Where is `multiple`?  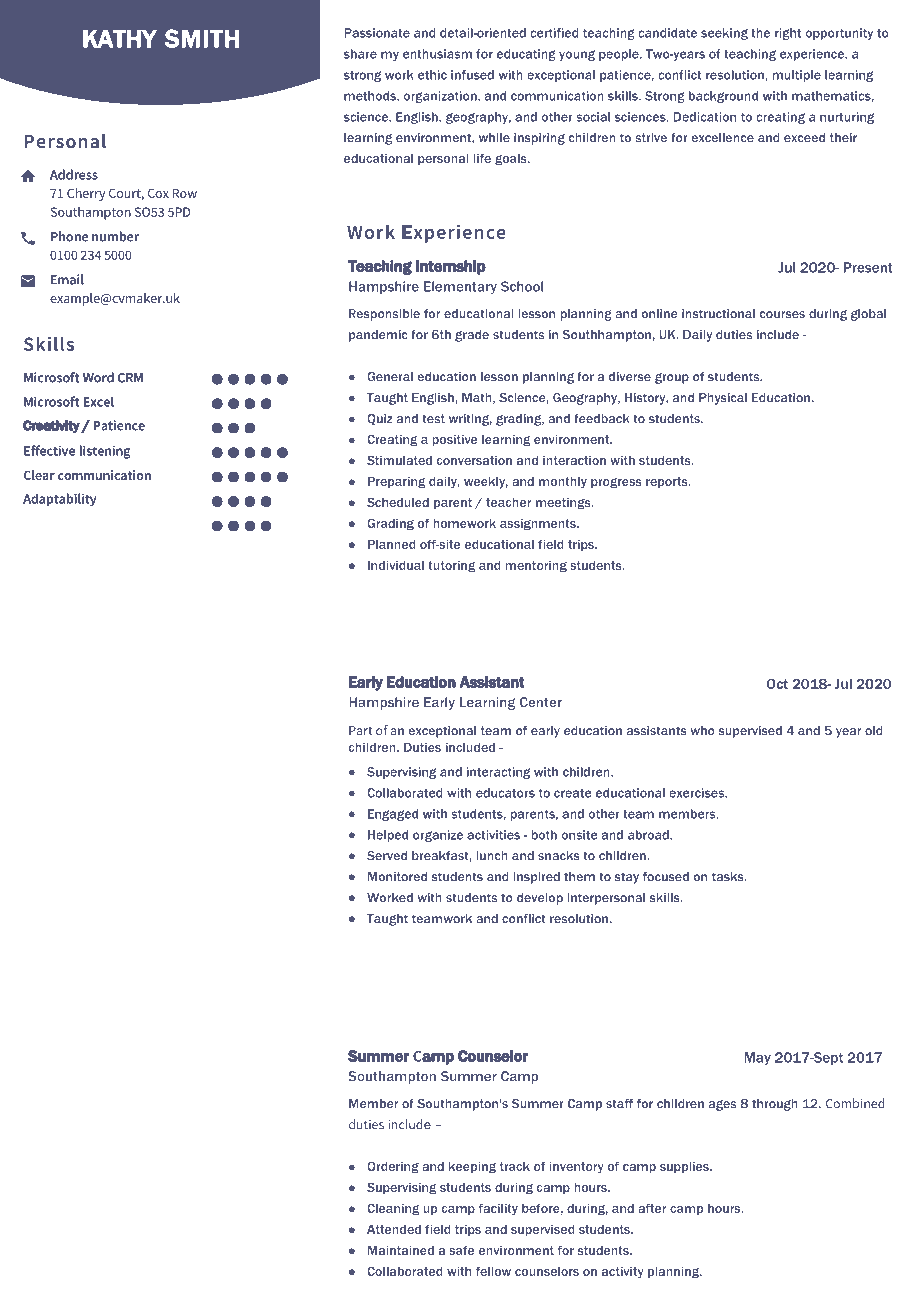 multiple is located at coordinates (796, 76).
